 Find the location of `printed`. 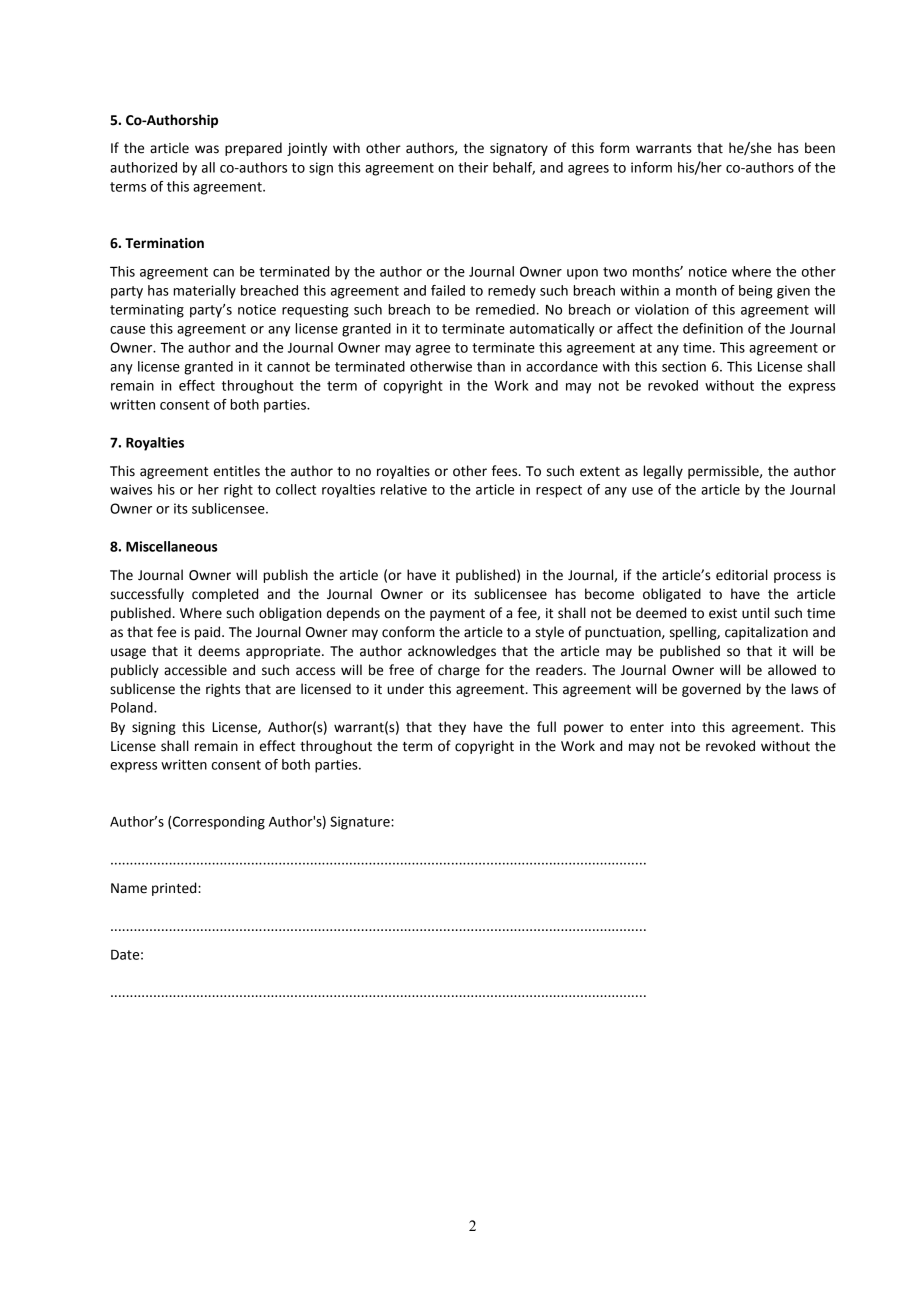

printed is located at coordinates (175, 889).
